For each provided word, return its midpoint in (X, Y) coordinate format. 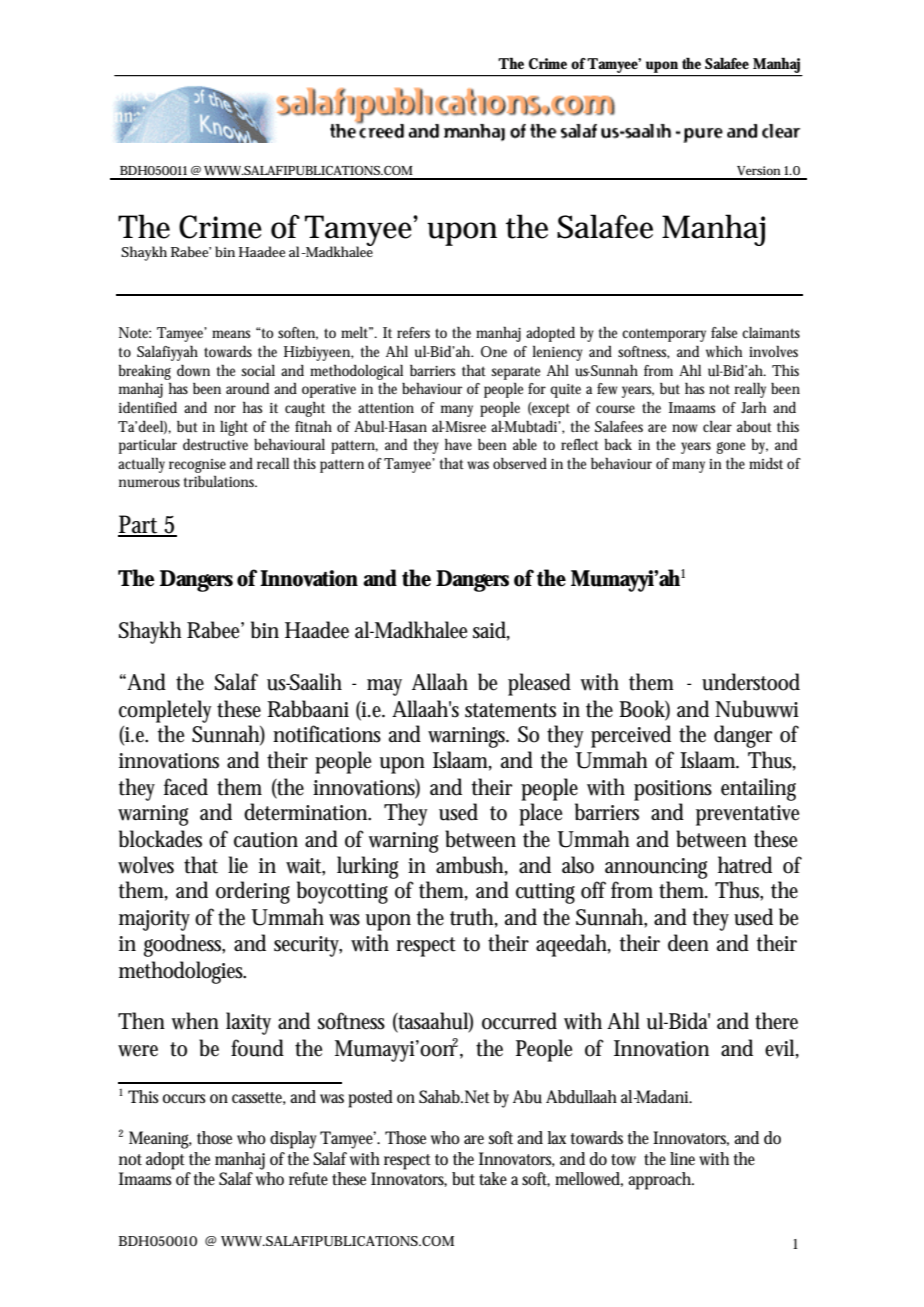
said (489, 630)
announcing (656, 868)
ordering (253, 892)
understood (751, 682)
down (193, 370)
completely (165, 711)
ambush (470, 865)
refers (413, 332)
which (724, 351)
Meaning (160, 1140)
